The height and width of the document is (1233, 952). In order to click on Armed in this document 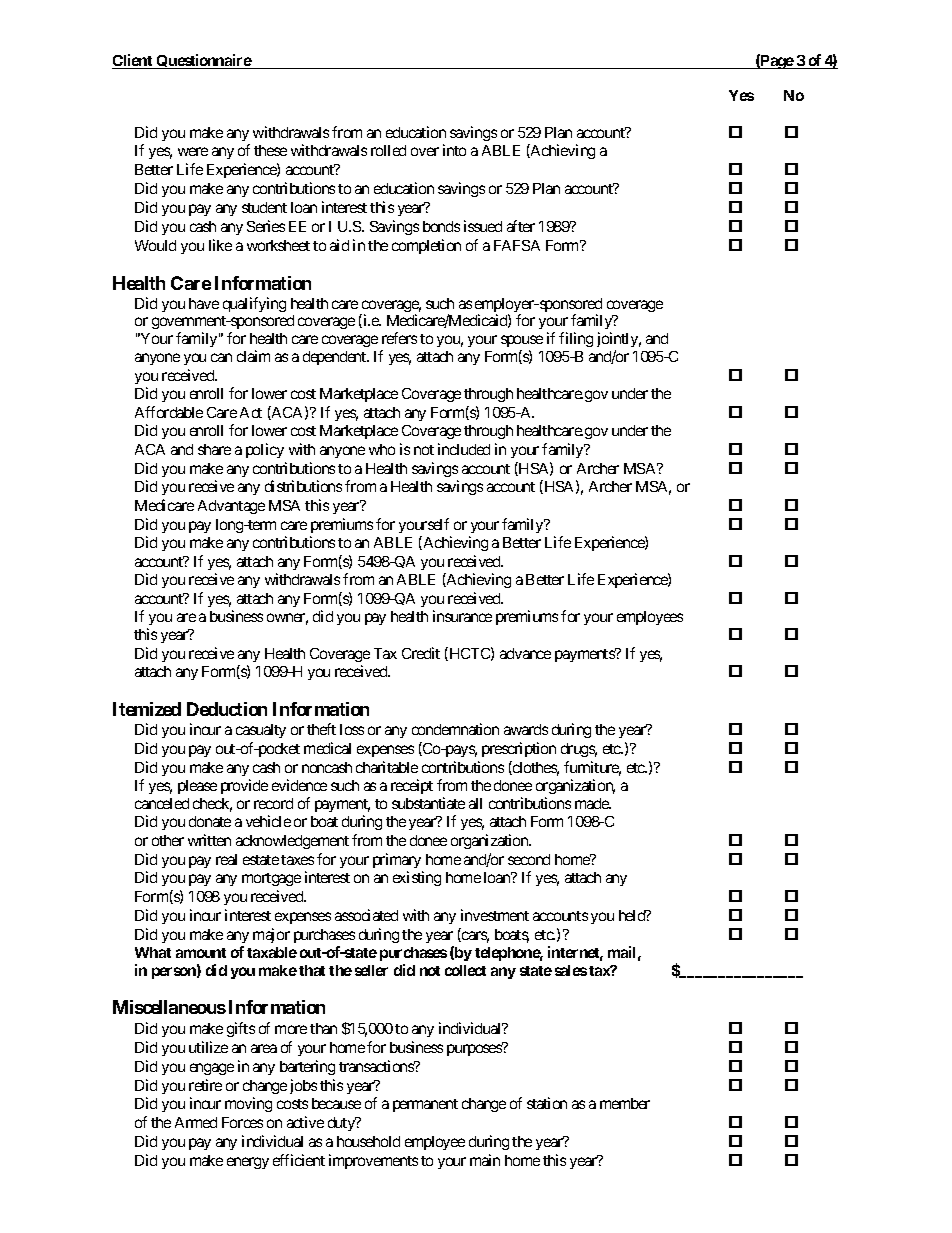, I will do `click(196, 1122)`.
